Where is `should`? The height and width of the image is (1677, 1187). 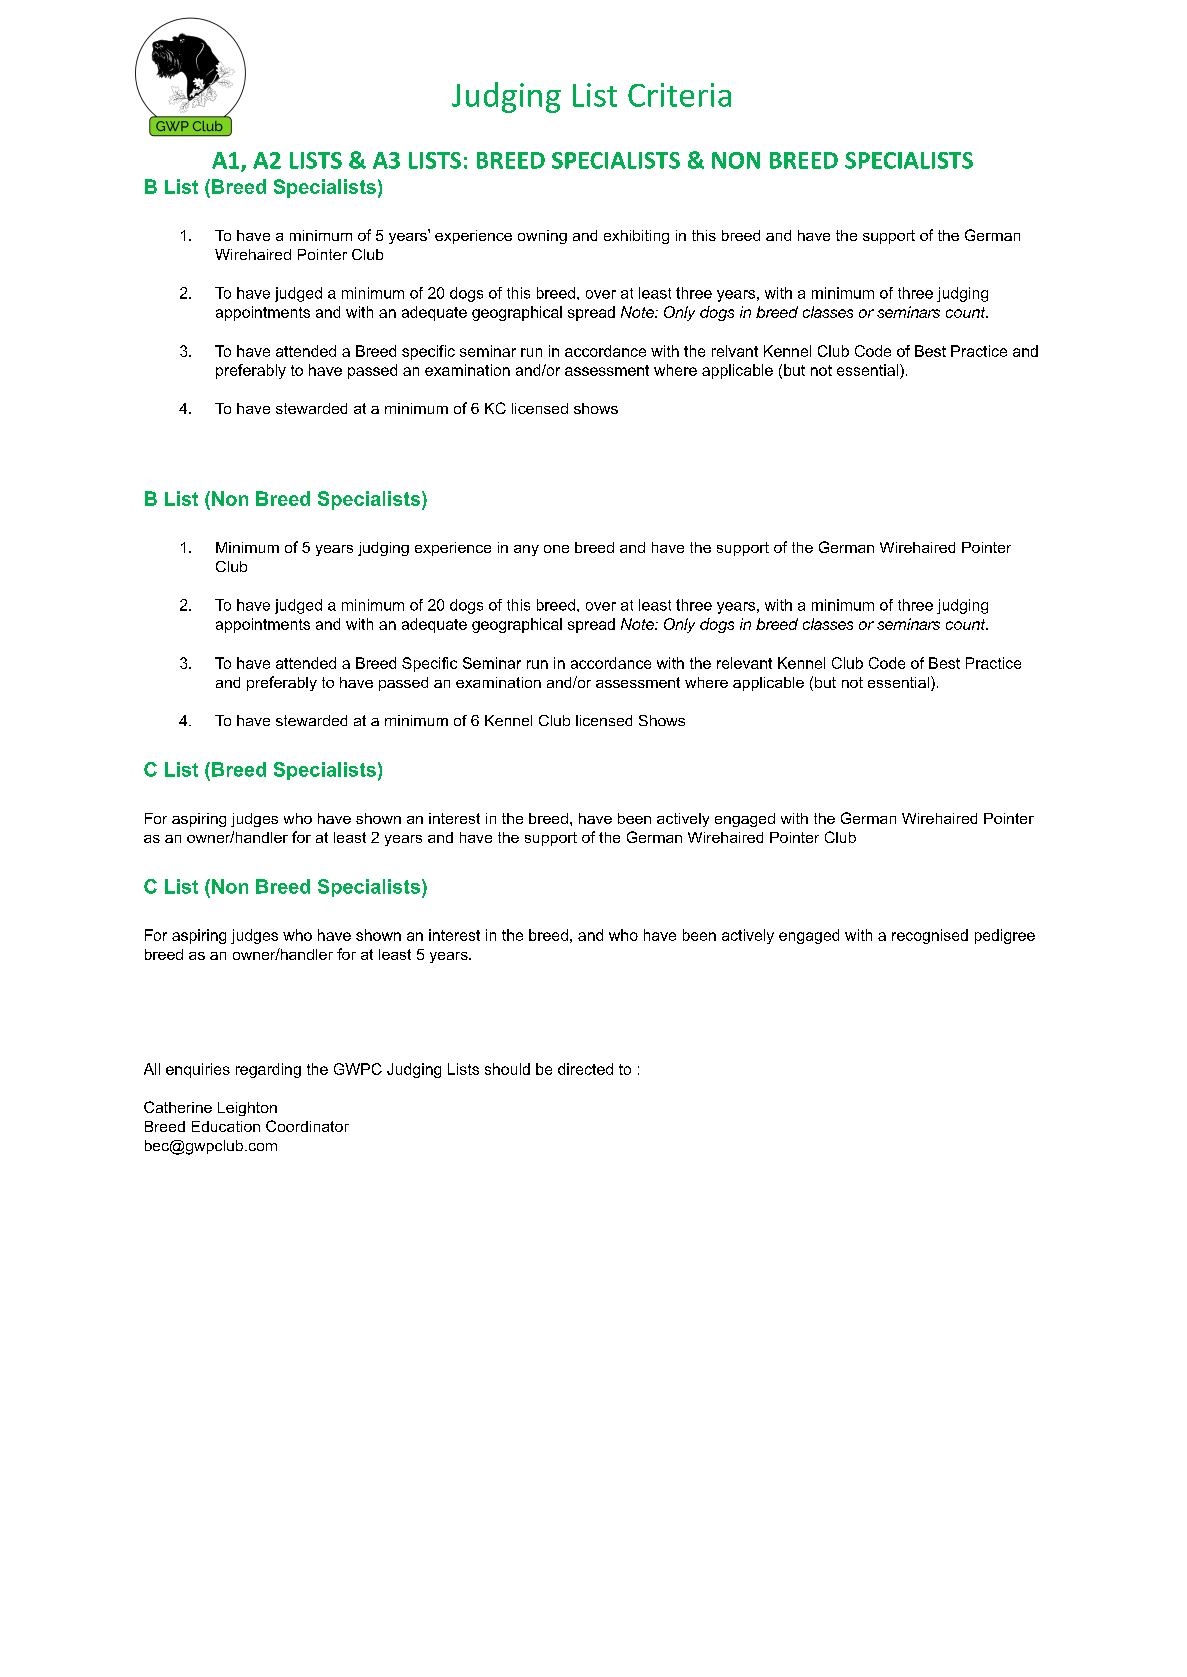
should is located at coordinates (507, 1069).
